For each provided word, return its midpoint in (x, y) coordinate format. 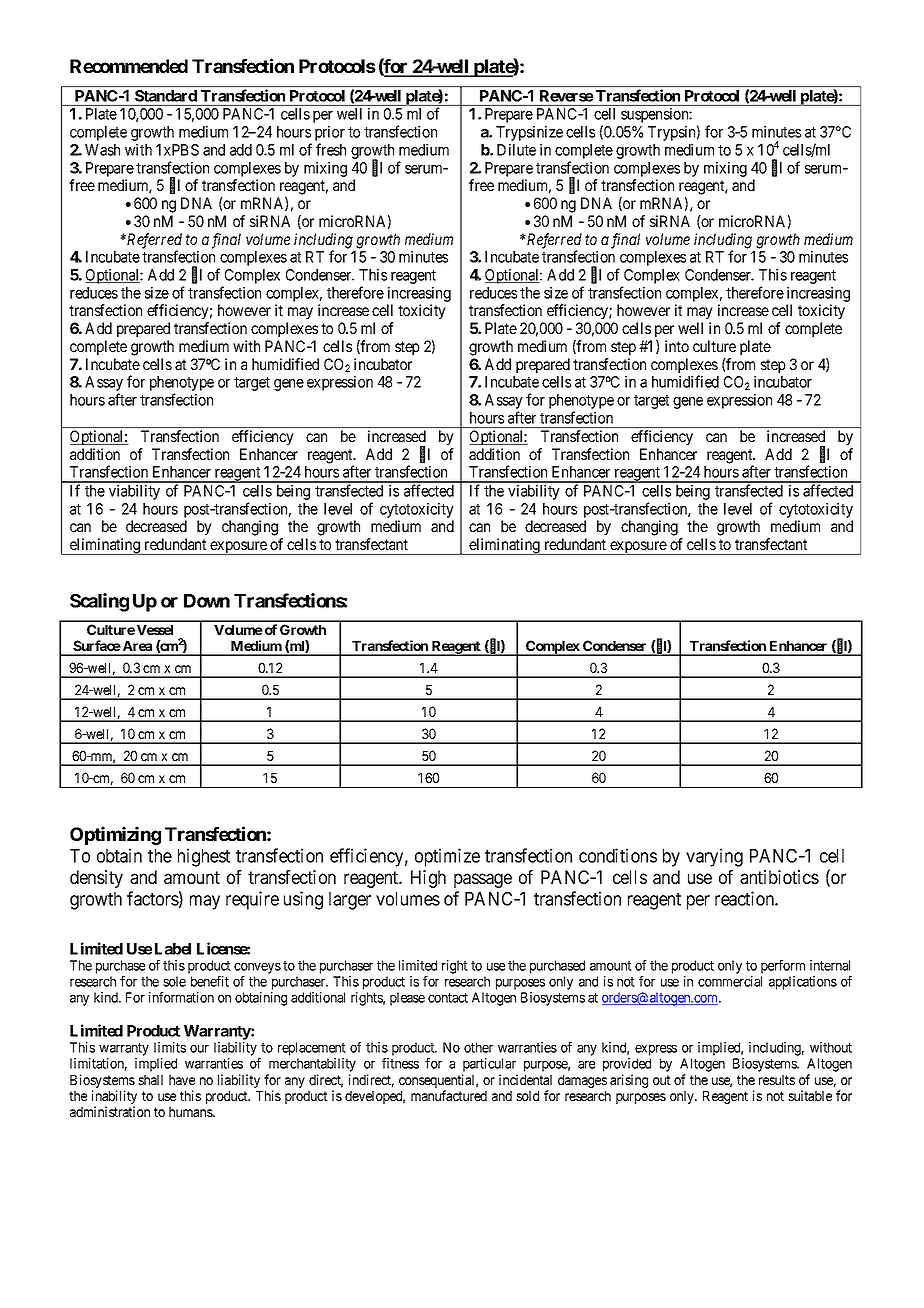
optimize (447, 857)
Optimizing (115, 835)
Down (207, 601)
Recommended (129, 66)
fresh (331, 149)
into (677, 346)
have (182, 1080)
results (777, 1080)
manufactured (449, 1095)
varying (714, 857)
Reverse (566, 96)
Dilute (516, 150)
